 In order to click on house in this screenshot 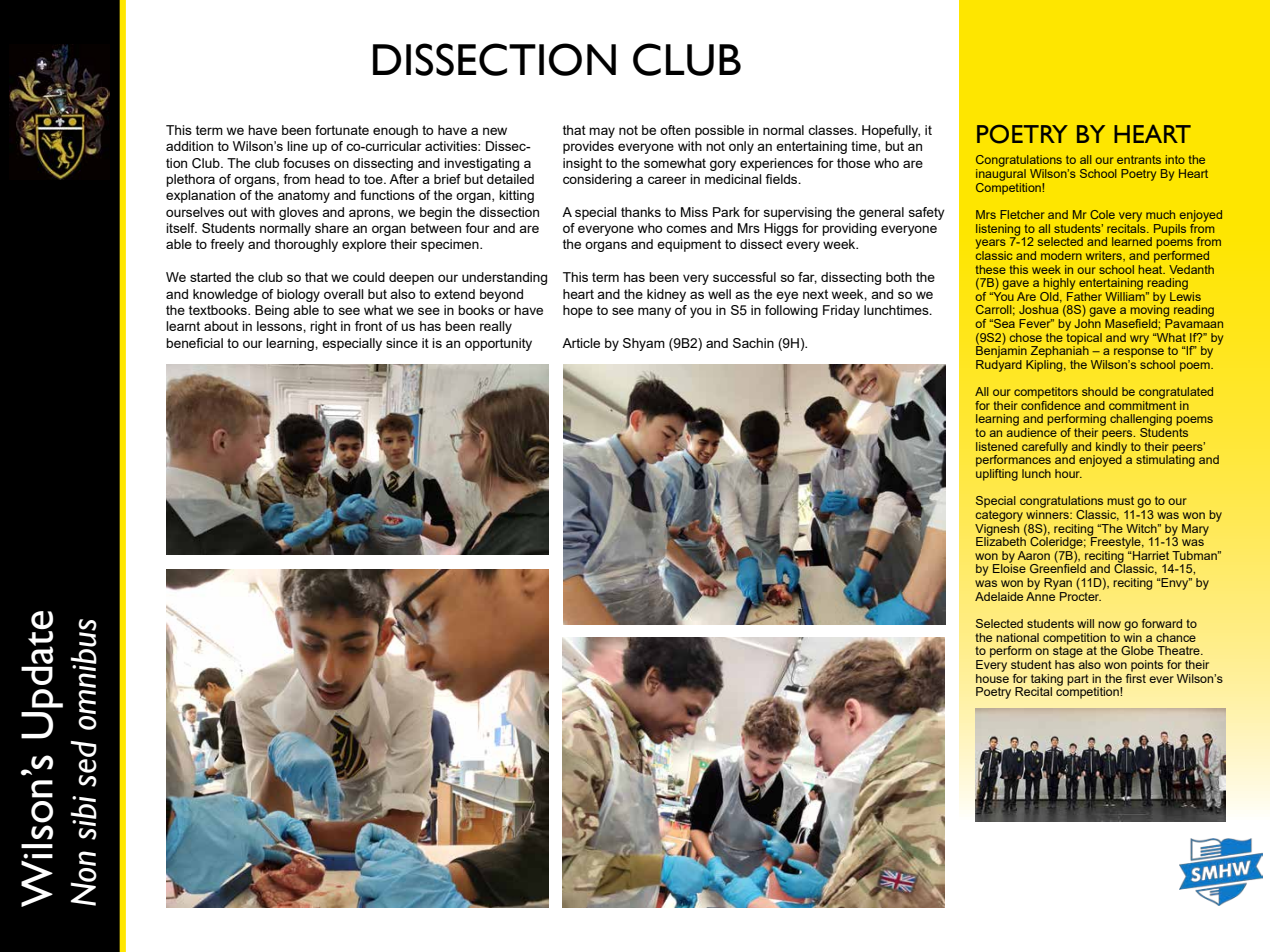, I will do `click(992, 677)`.
